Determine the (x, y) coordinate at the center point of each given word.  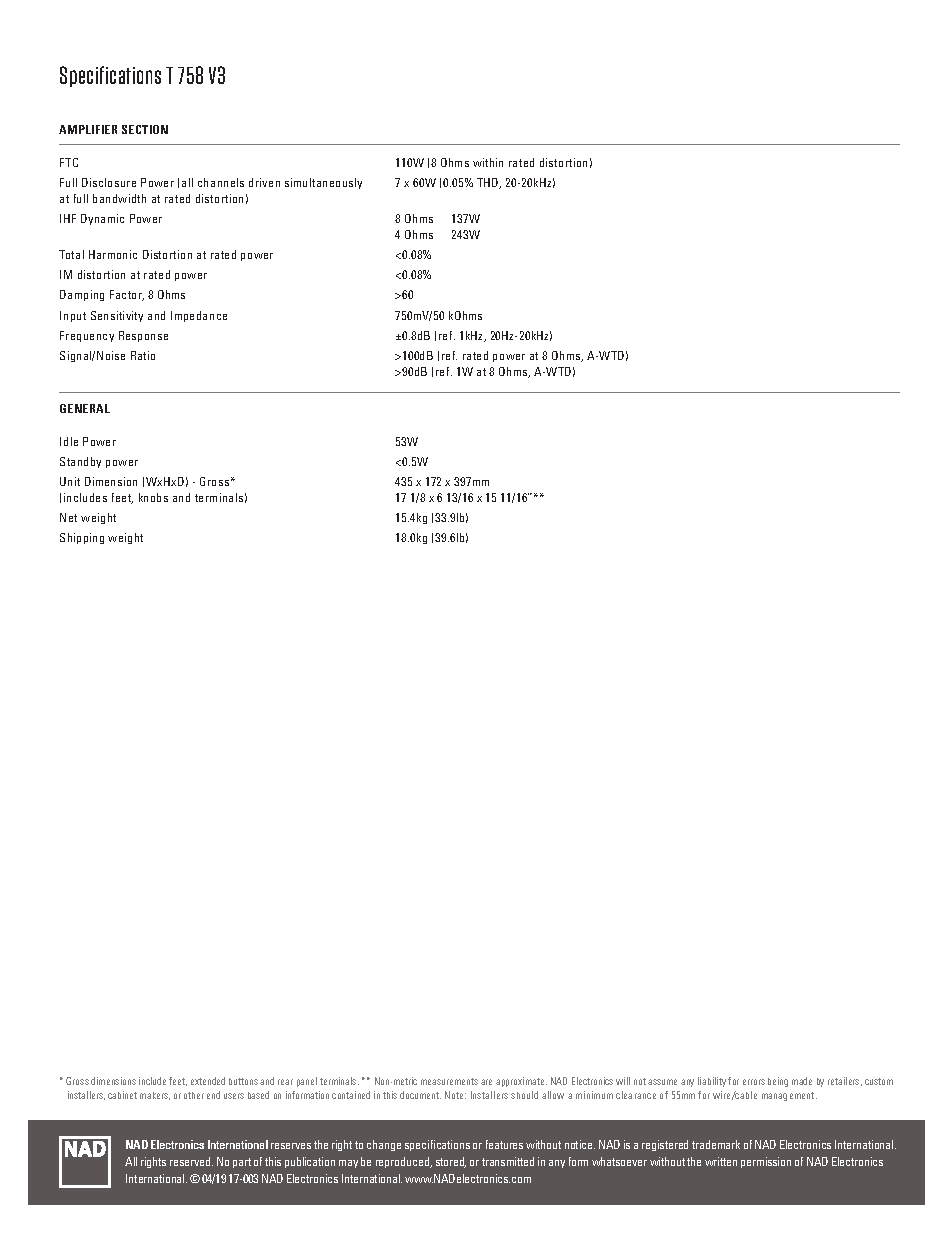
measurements (449, 1081)
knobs (153, 497)
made (802, 1081)
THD (489, 183)
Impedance (199, 316)
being (778, 1082)
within (488, 162)
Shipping (82, 538)
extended (208, 1081)
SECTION (145, 129)
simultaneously (323, 183)
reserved (191, 1161)
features (504, 1144)
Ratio (143, 355)
